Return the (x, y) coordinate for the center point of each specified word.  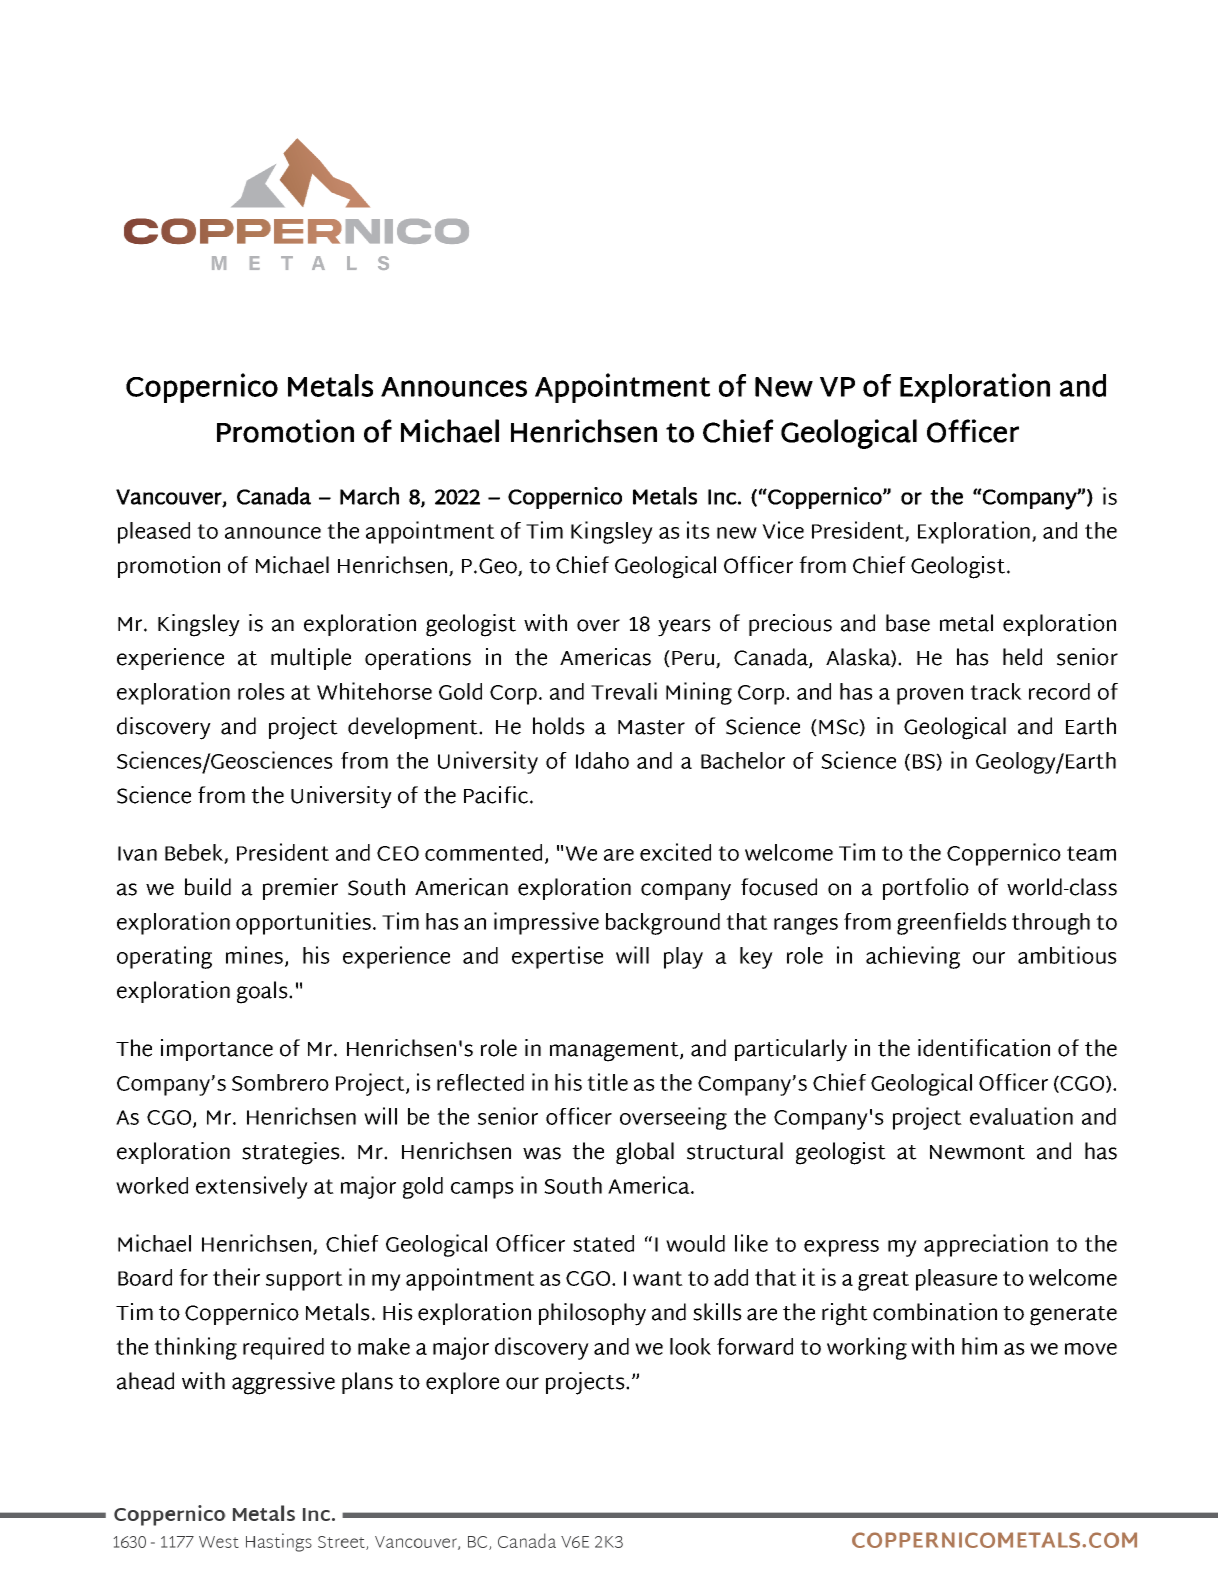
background (663, 924)
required (283, 1348)
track (996, 691)
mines (254, 955)
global (645, 1153)
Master (651, 727)
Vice (783, 530)
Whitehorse (374, 691)
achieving (913, 957)
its (698, 530)
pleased (154, 533)
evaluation (1021, 1116)
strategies (292, 1153)
